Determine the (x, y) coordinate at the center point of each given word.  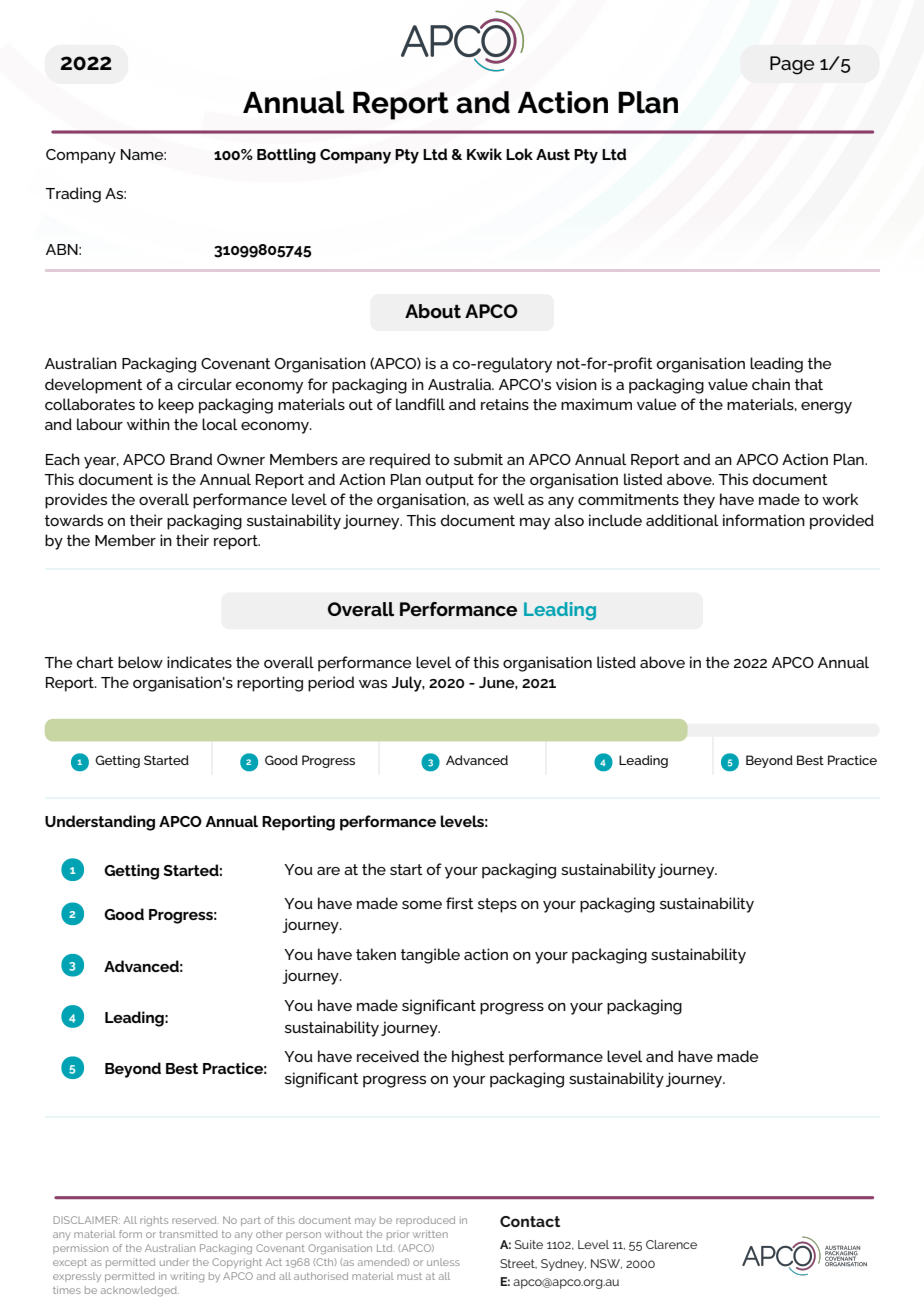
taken (376, 954)
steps (497, 905)
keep (176, 406)
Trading (73, 195)
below (140, 662)
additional (682, 520)
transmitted (188, 1234)
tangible (430, 956)
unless (443, 1262)
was (373, 684)
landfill (420, 404)
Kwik (484, 154)
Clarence (671, 1244)
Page (792, 65)
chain (771, 384)
